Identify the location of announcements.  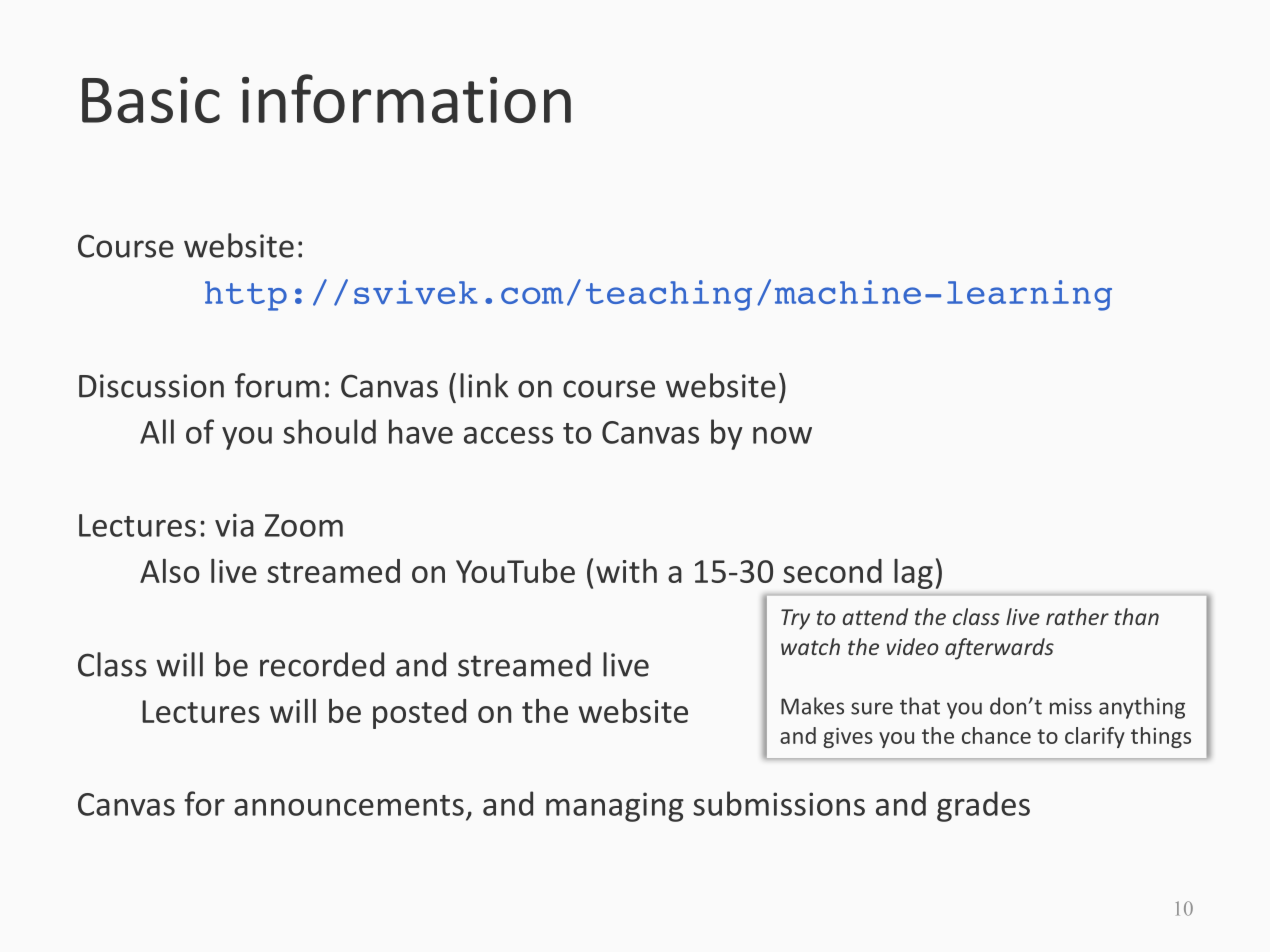
(349, 805).
